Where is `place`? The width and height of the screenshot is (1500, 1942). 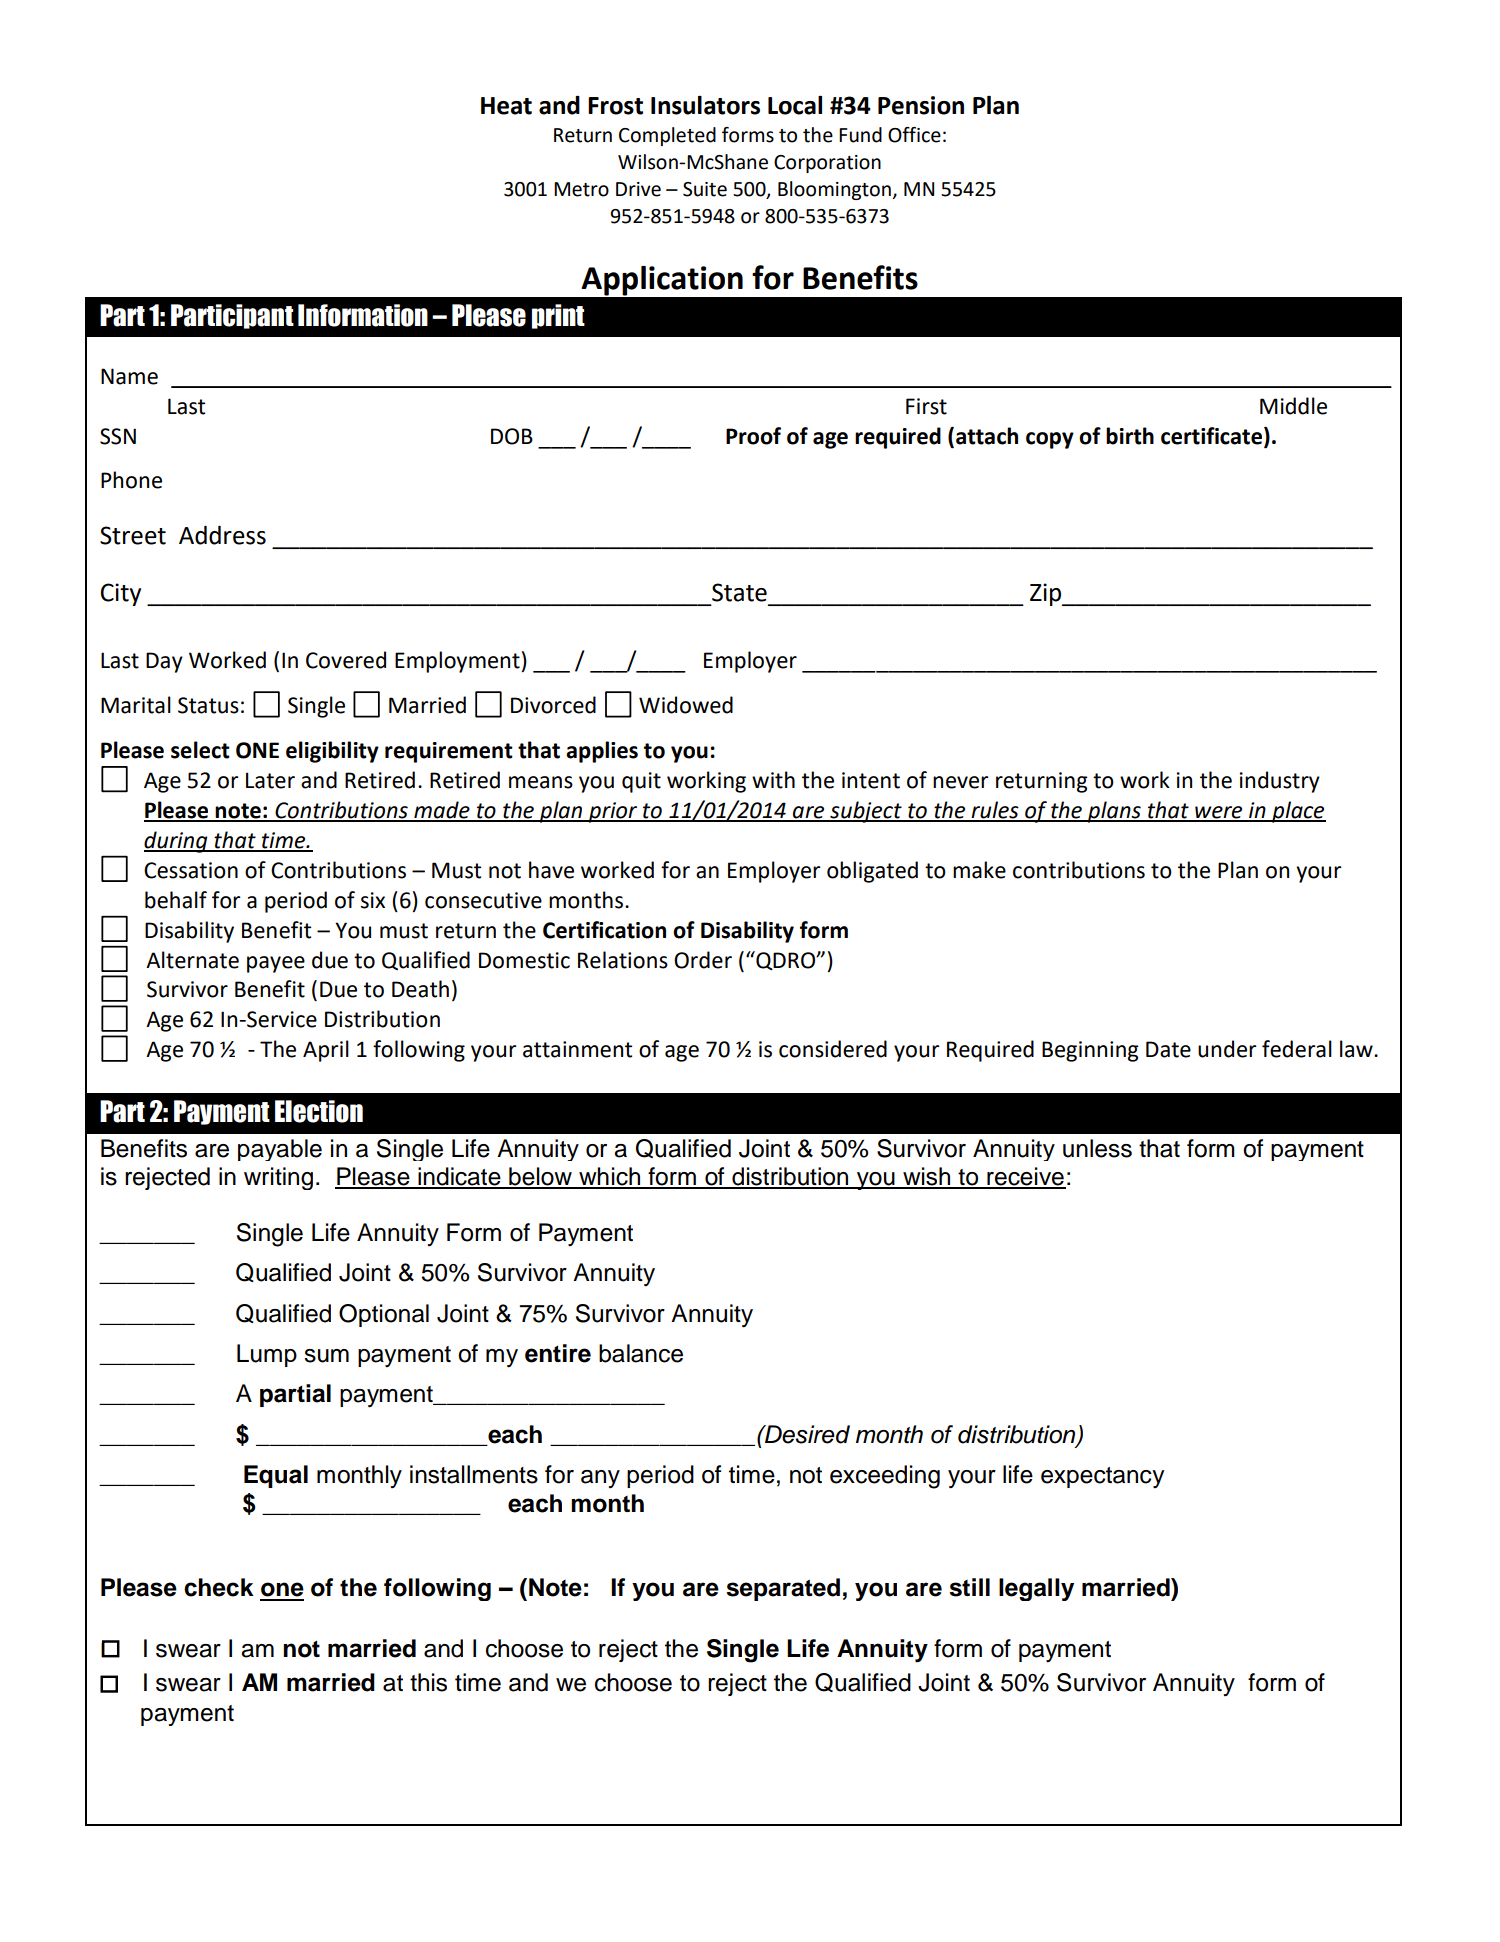 place is located at coordinates (1298, 812).
